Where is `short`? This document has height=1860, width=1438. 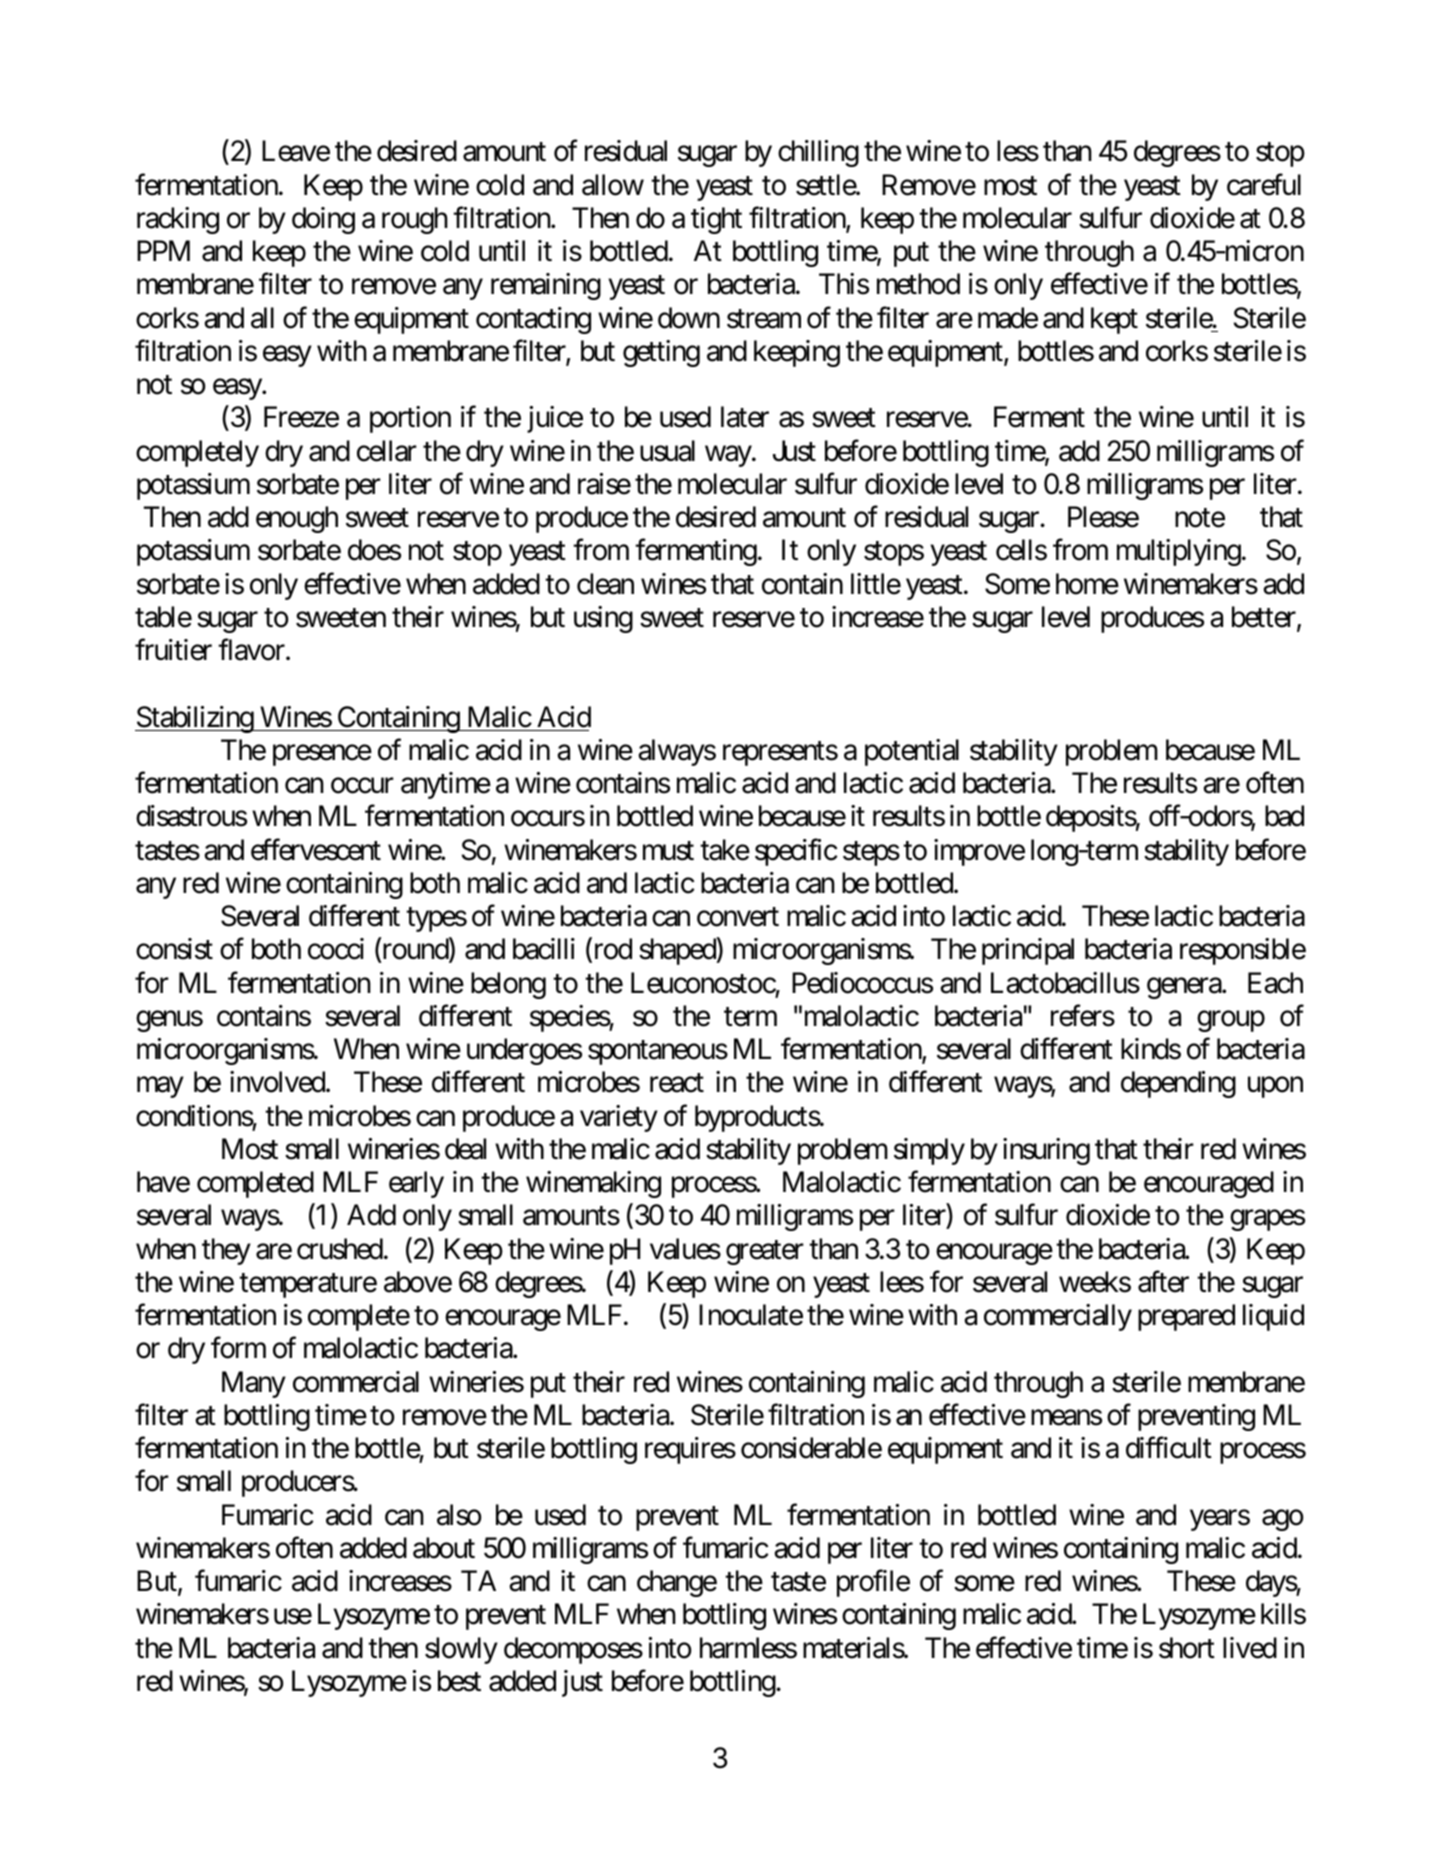 short is located at coordinates (1187, 1648).
